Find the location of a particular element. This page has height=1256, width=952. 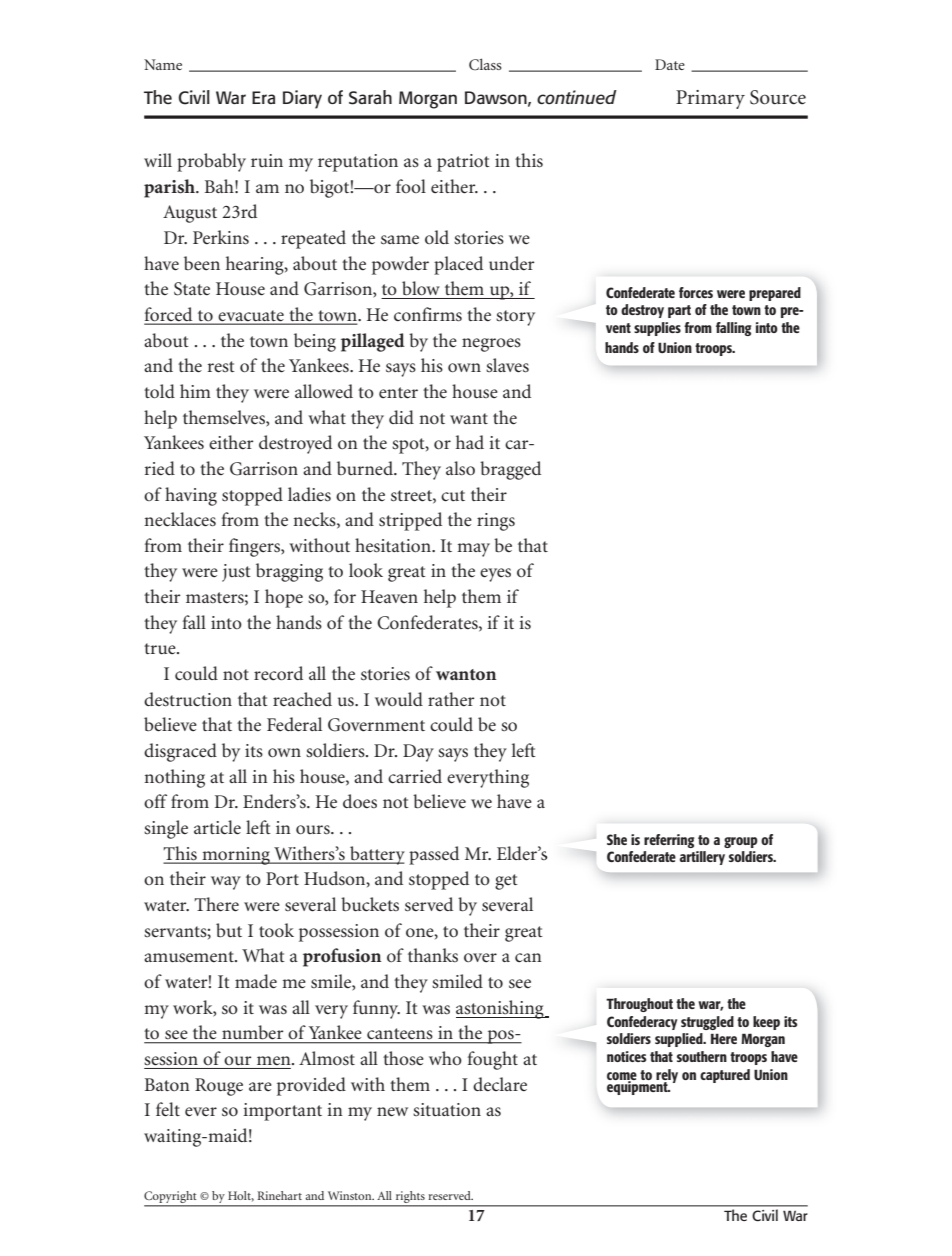

situation is located at coordinates (447, 1110).
